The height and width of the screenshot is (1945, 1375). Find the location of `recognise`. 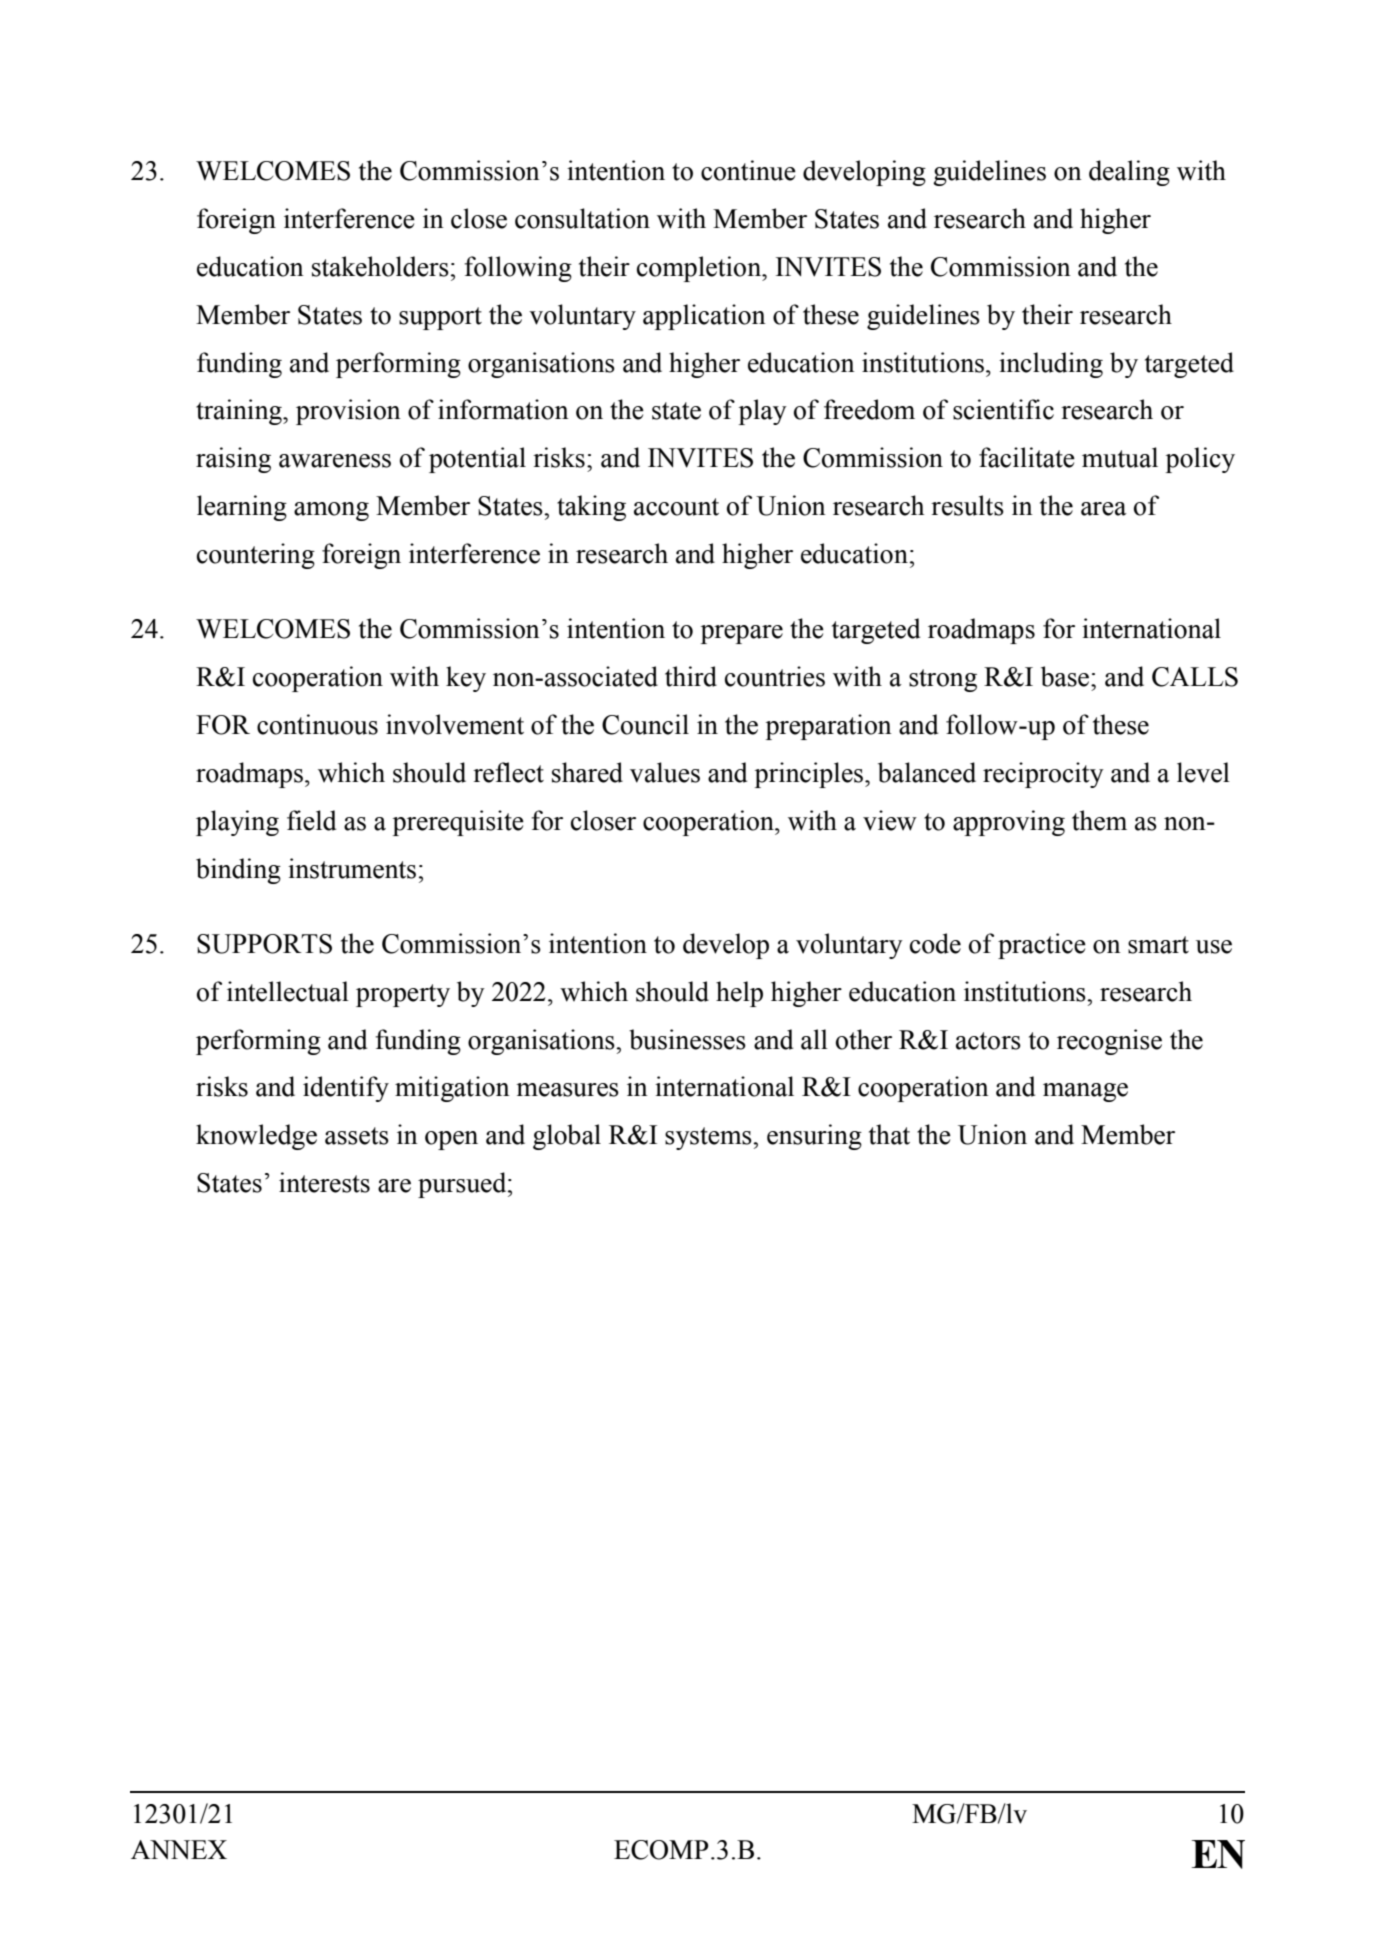

recognise is located at coordinates (1109, 1042).
